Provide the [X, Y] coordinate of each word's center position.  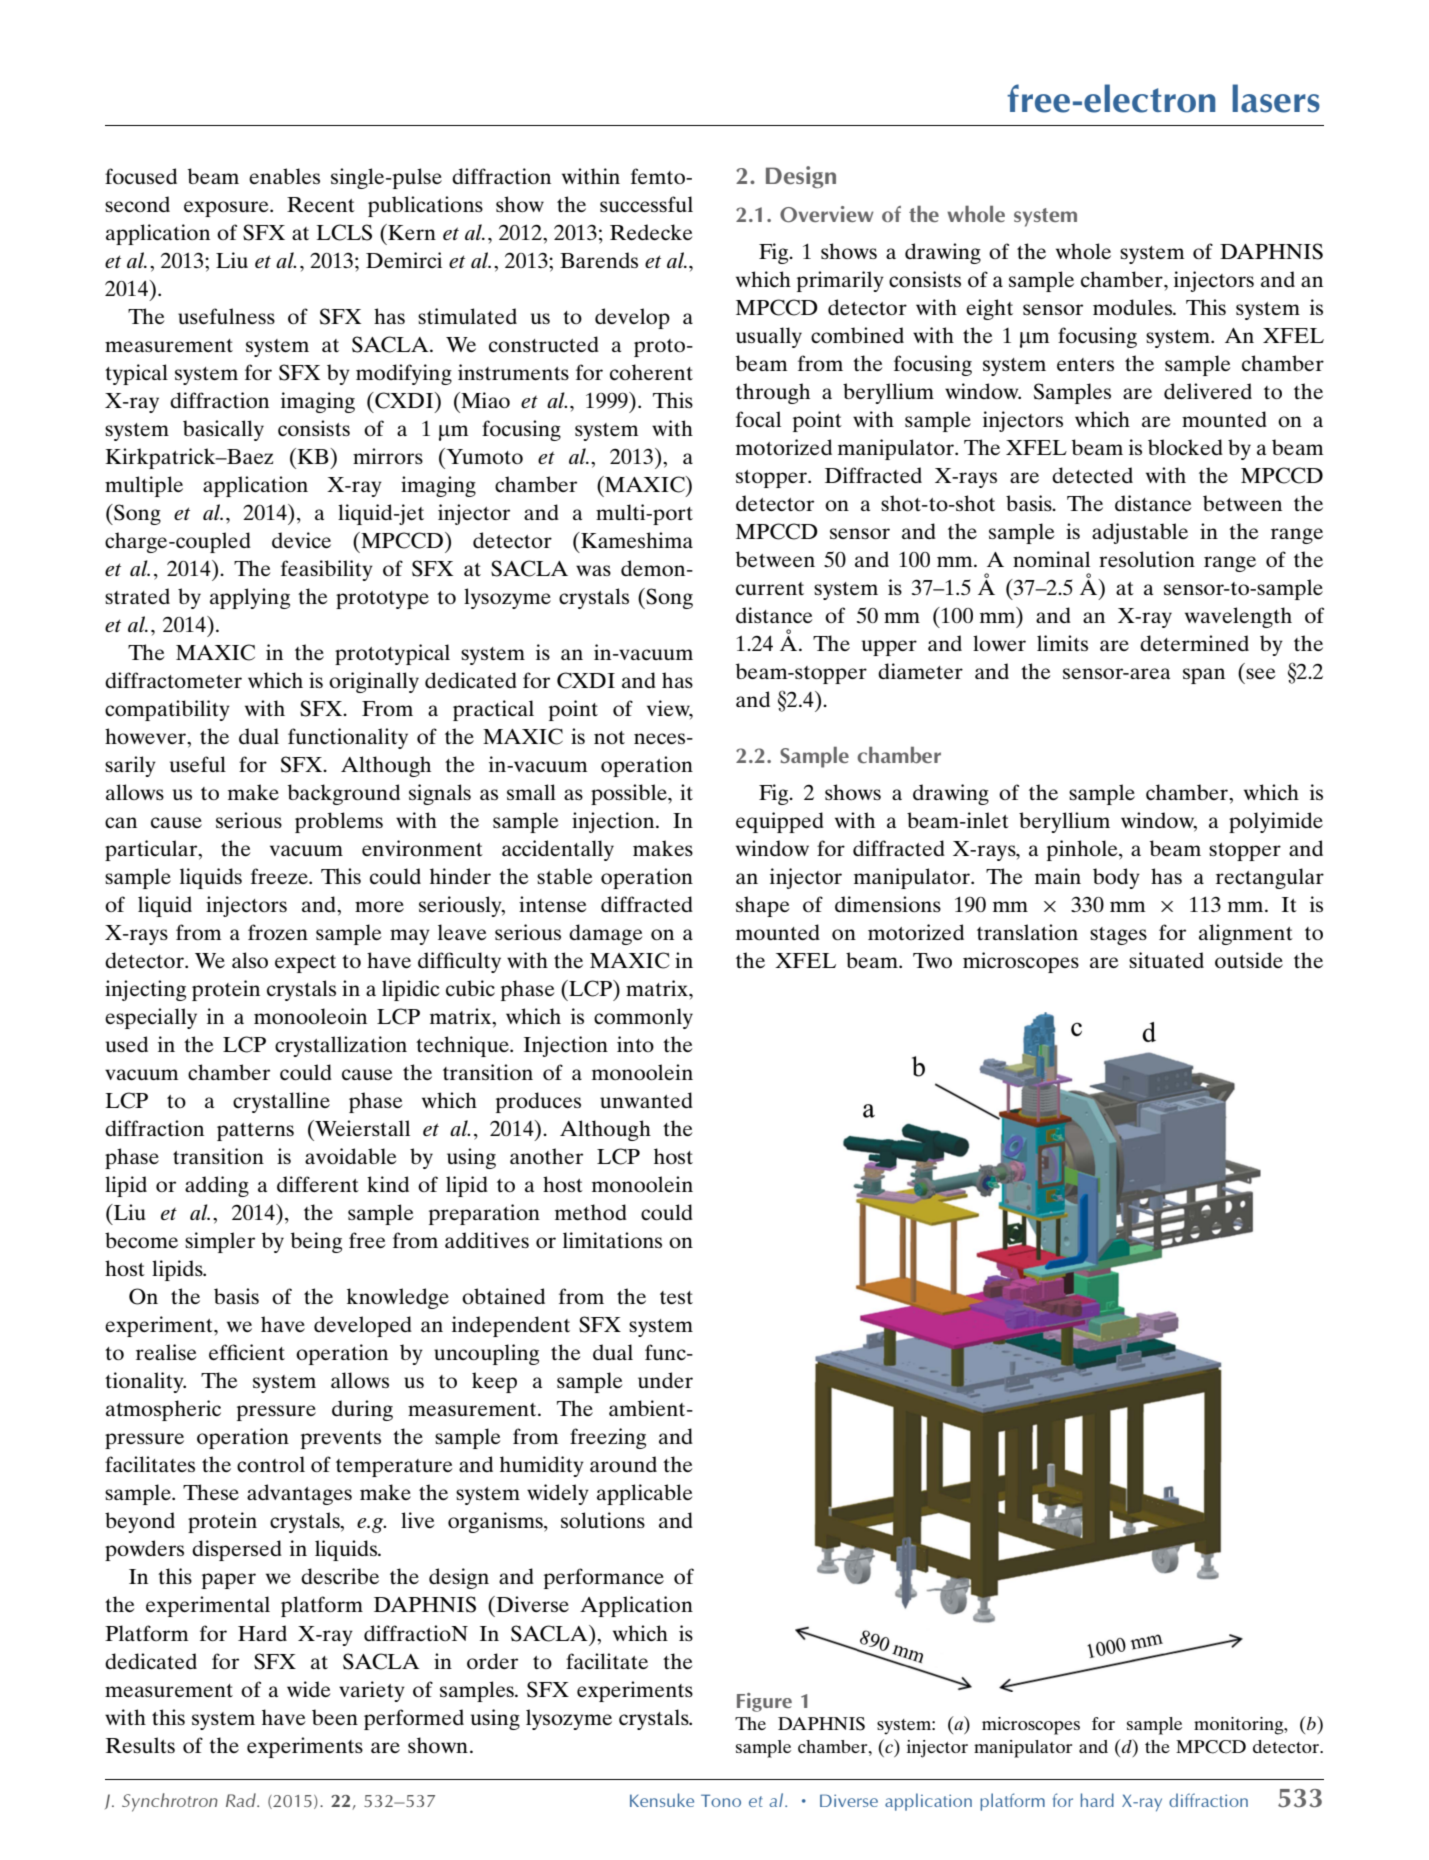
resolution [1147, 559]
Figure [764, 1702]
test [676, 1297]
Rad [242, 1800]
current [770, 588]
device [301, 540]
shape [762, 906]
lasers [1276, 98]
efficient [247, 1352]
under [665, 1380]
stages [1118, 936]
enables [284, 176]
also [250, 960]
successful [646, 204]
